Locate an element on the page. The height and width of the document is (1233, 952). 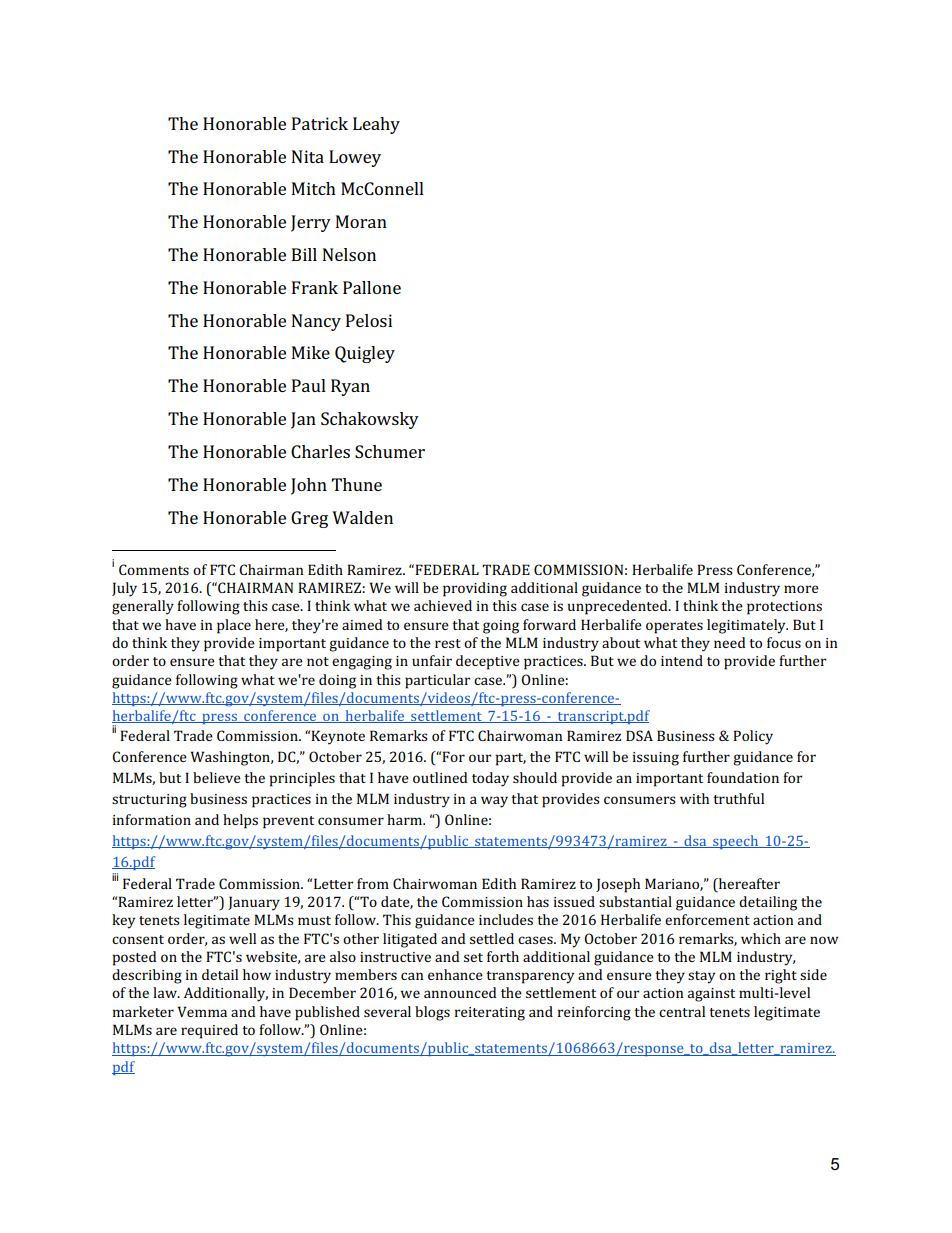
announced is located at coordinates (460, 992).
